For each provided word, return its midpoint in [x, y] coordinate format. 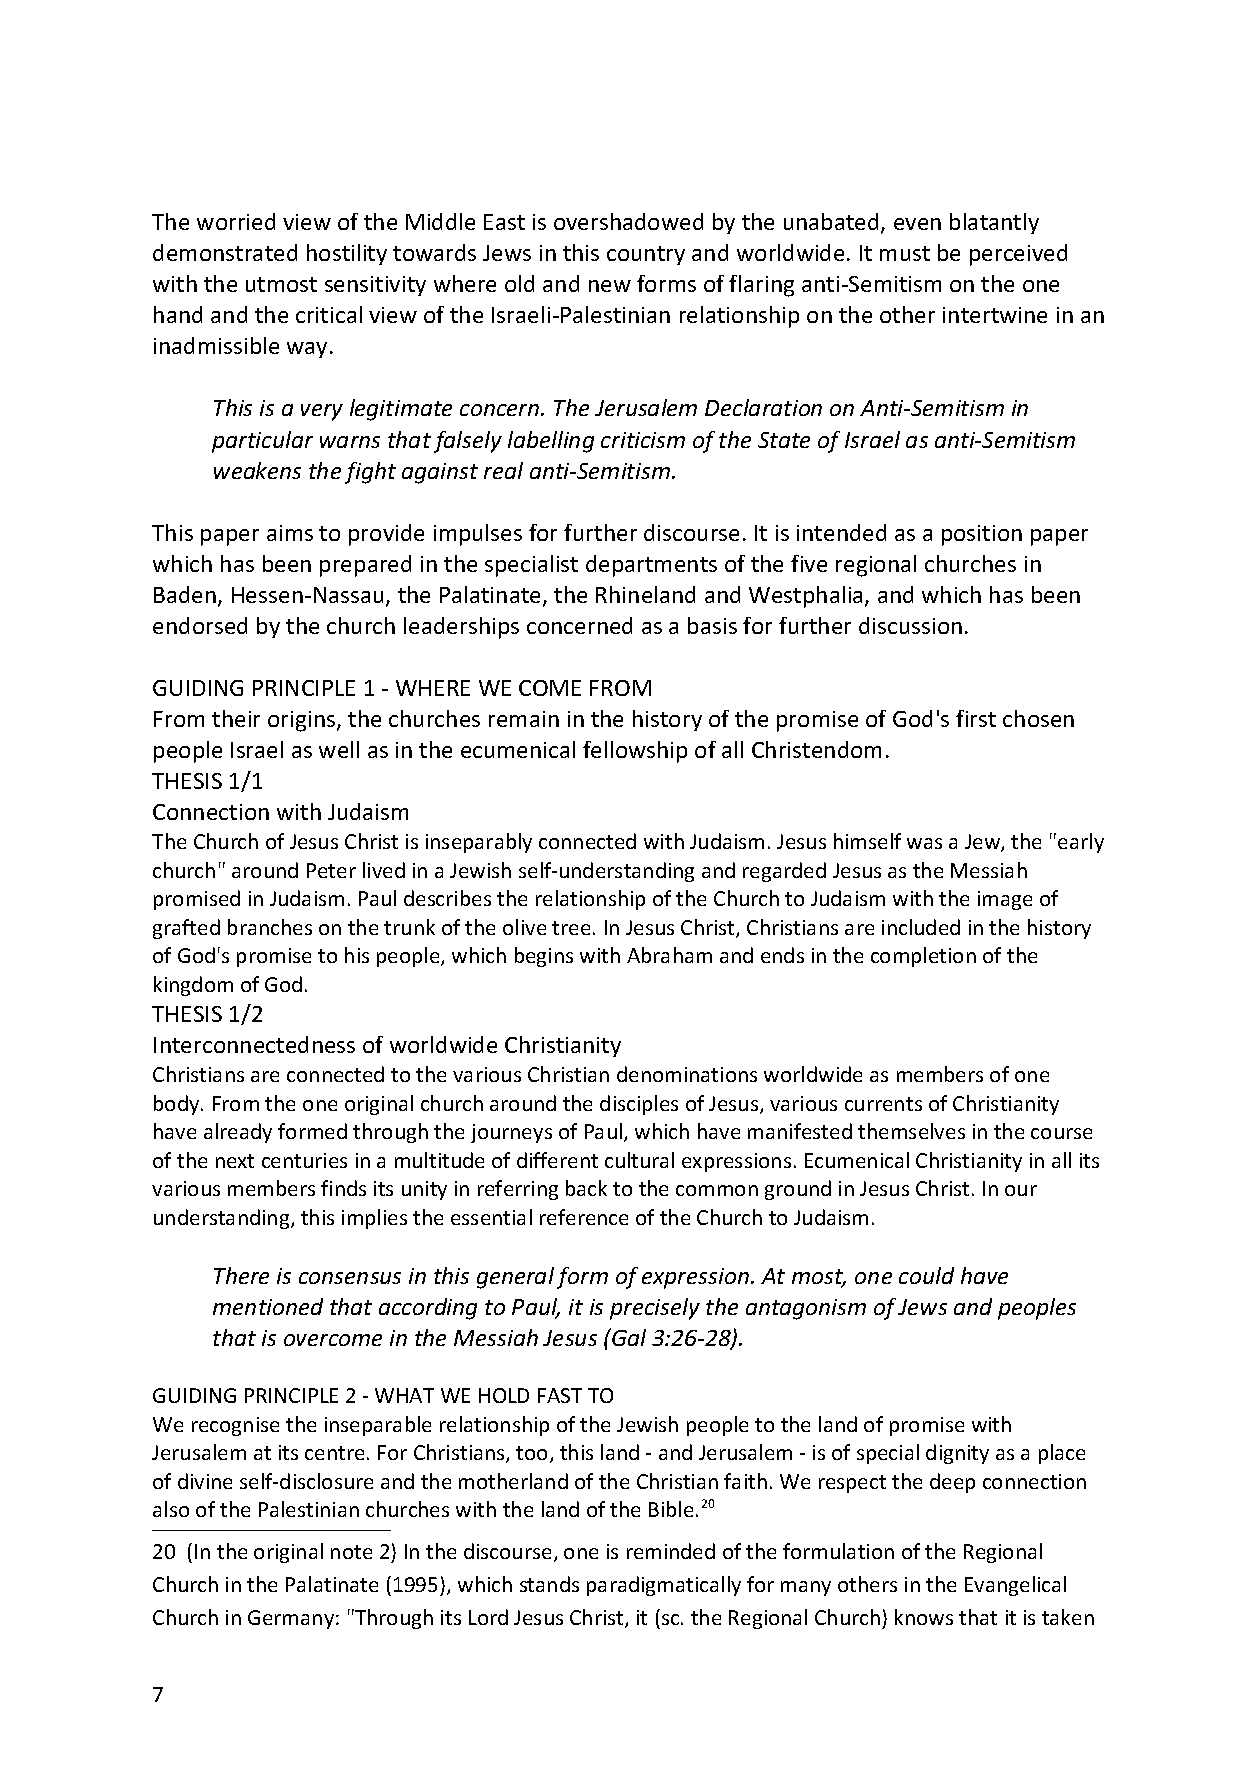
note [351, 1552]
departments [651, 566]
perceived [1018, 255]
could [926, 1275]
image [1005, 900]
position [982, 535]
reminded [671, 1551]
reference [584, 1217]
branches [270, 927]
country [646, 255]
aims [290, 533]
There [241, 1275]
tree [571, 928]
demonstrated [225, 252]
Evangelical [1015, 1586]
